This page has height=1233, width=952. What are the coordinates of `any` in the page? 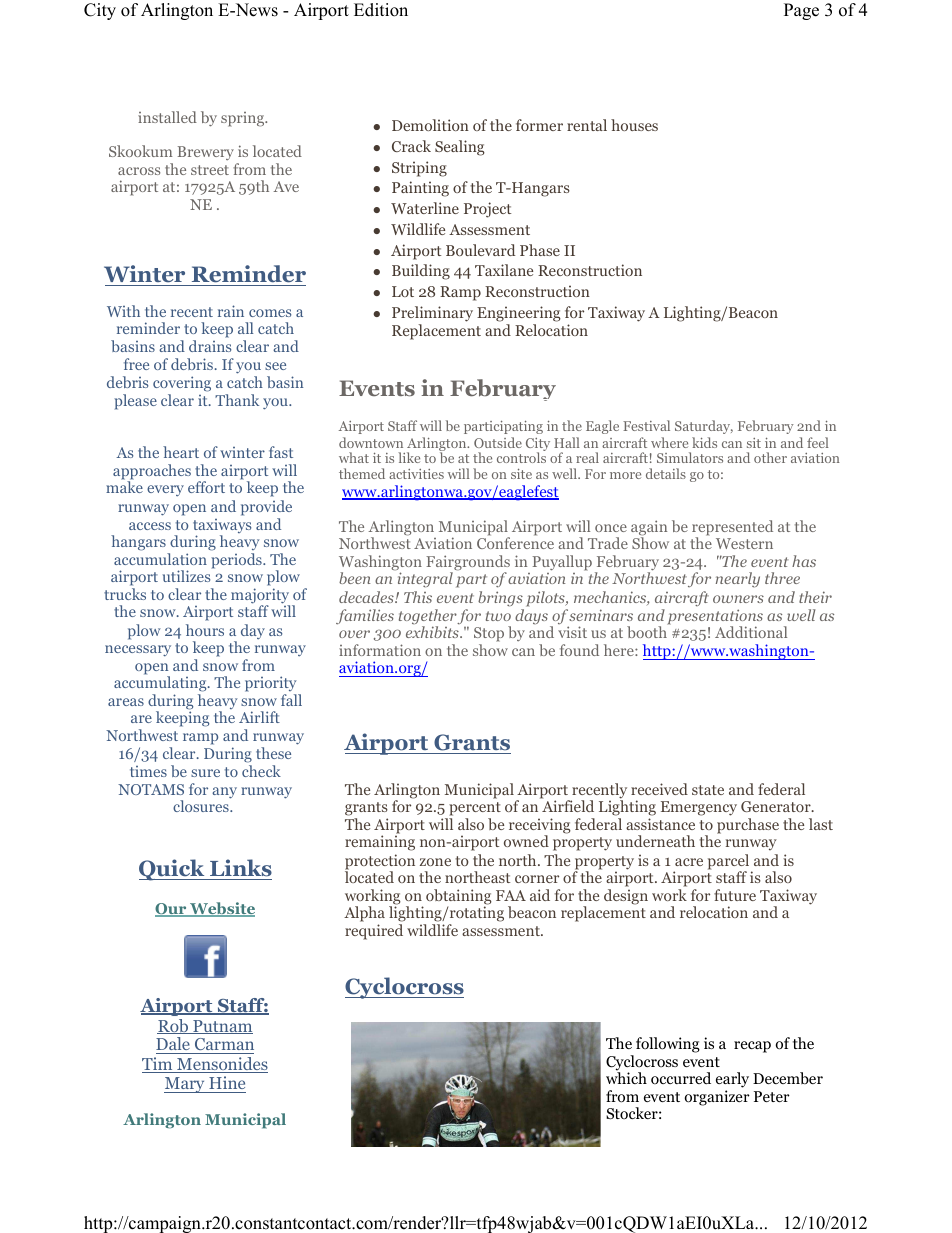 It's located at (224, 793).
